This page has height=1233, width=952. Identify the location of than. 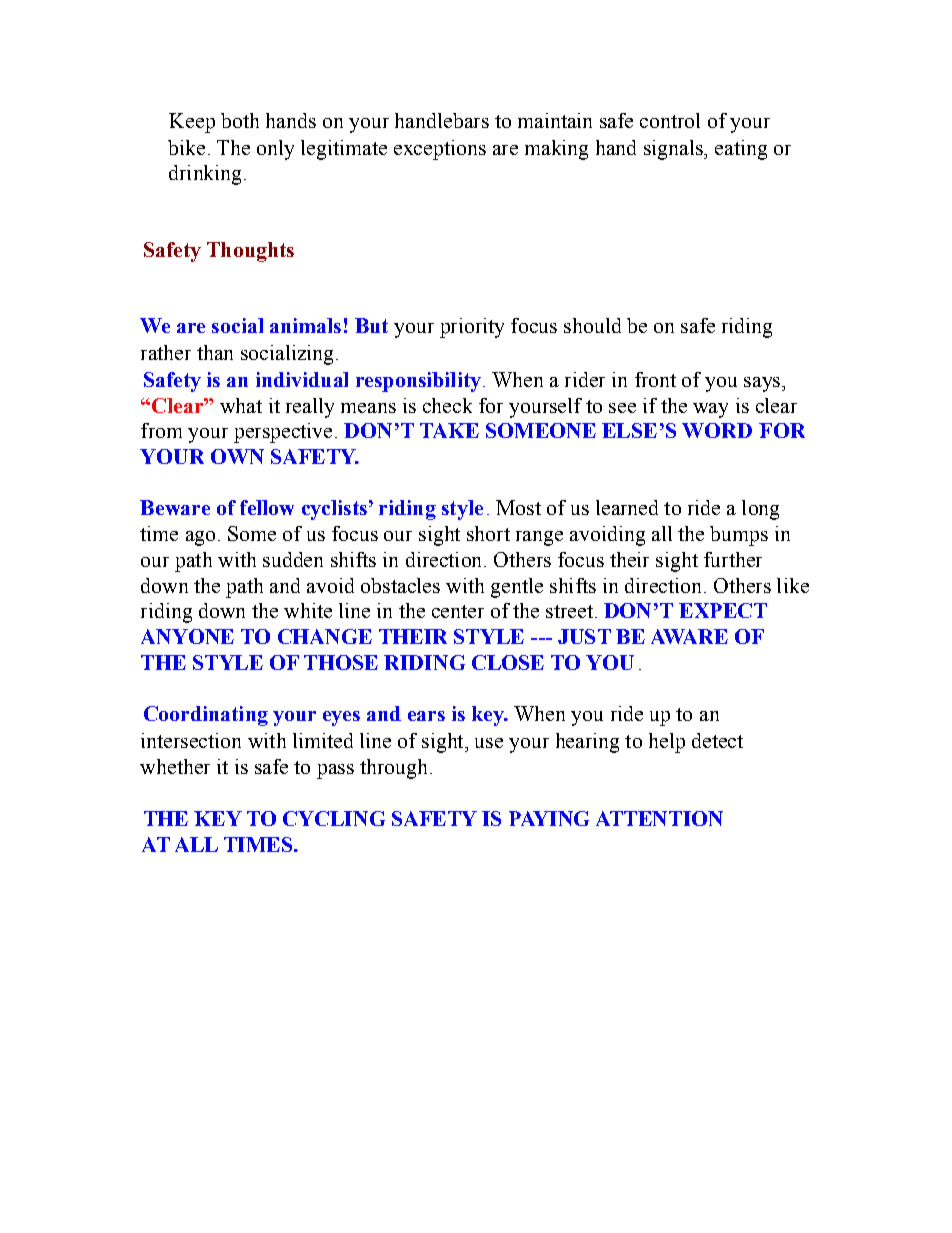
(215, 352).
